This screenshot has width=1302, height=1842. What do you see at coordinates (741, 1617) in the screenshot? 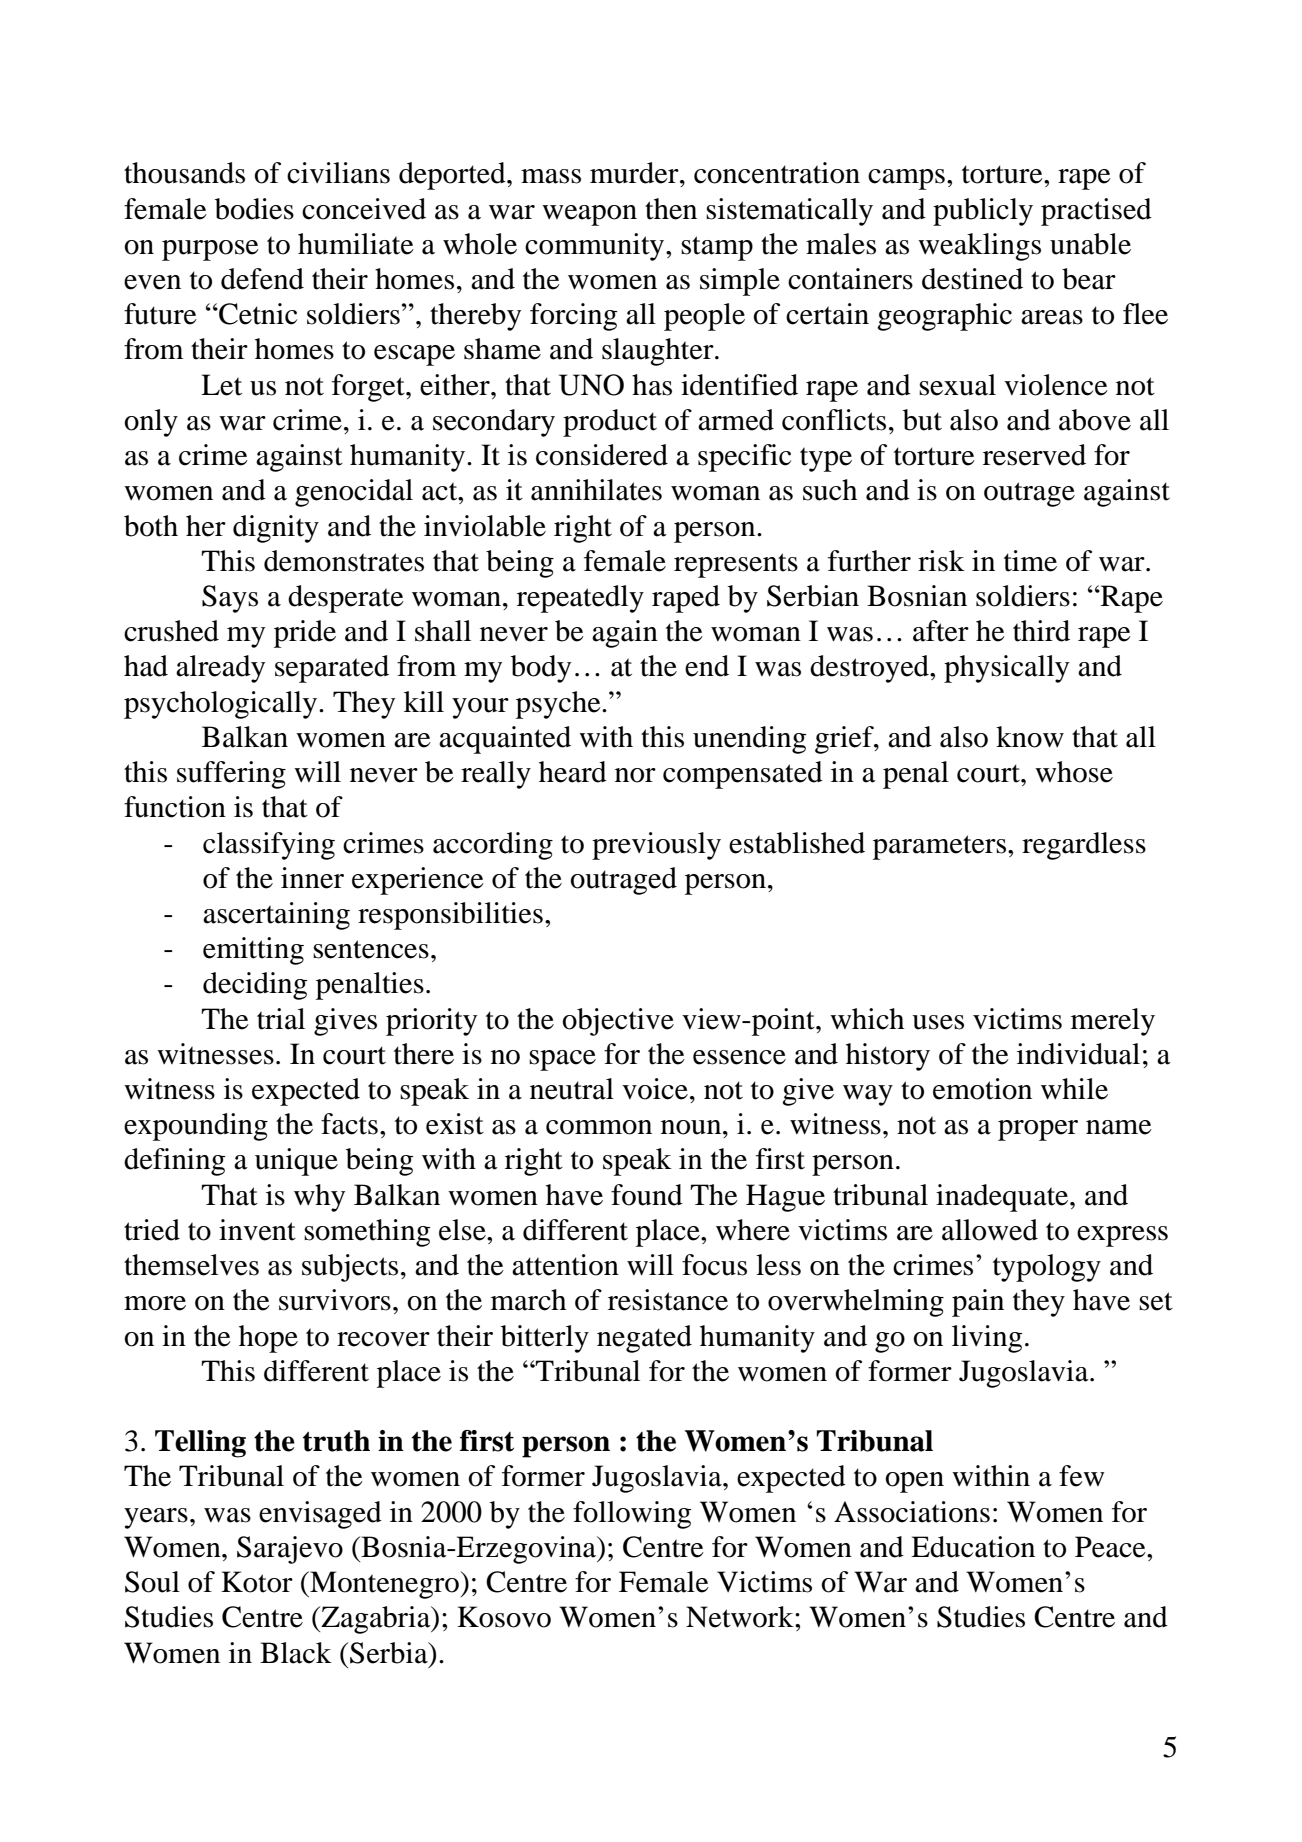
I see `Network` at bounding box center [741, 1617].
